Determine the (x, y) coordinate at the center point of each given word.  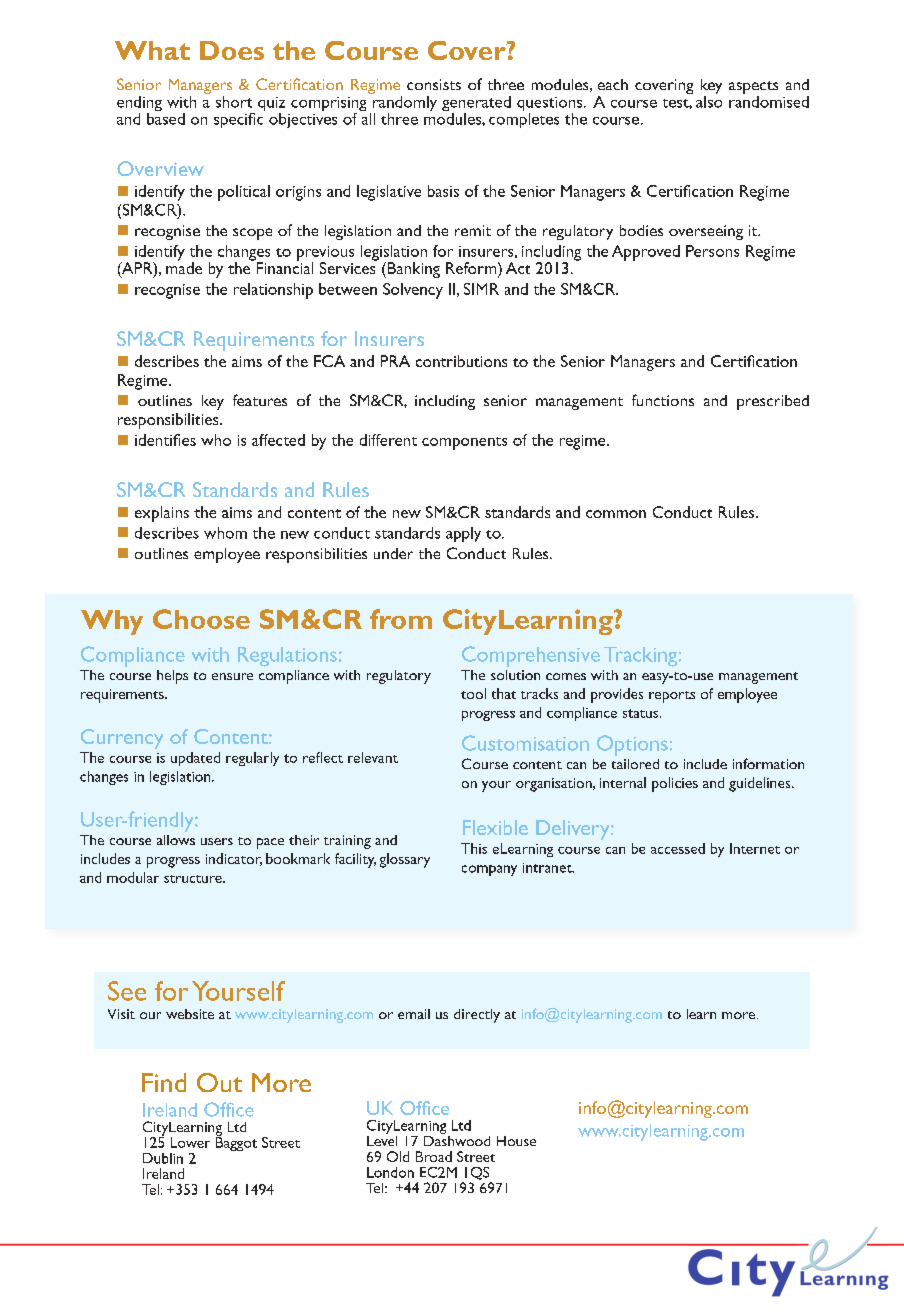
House (516, 1141)
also (709, 100)
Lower (190, 1142)
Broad (434, 1156)
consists (434, 84)
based (166, 117)
